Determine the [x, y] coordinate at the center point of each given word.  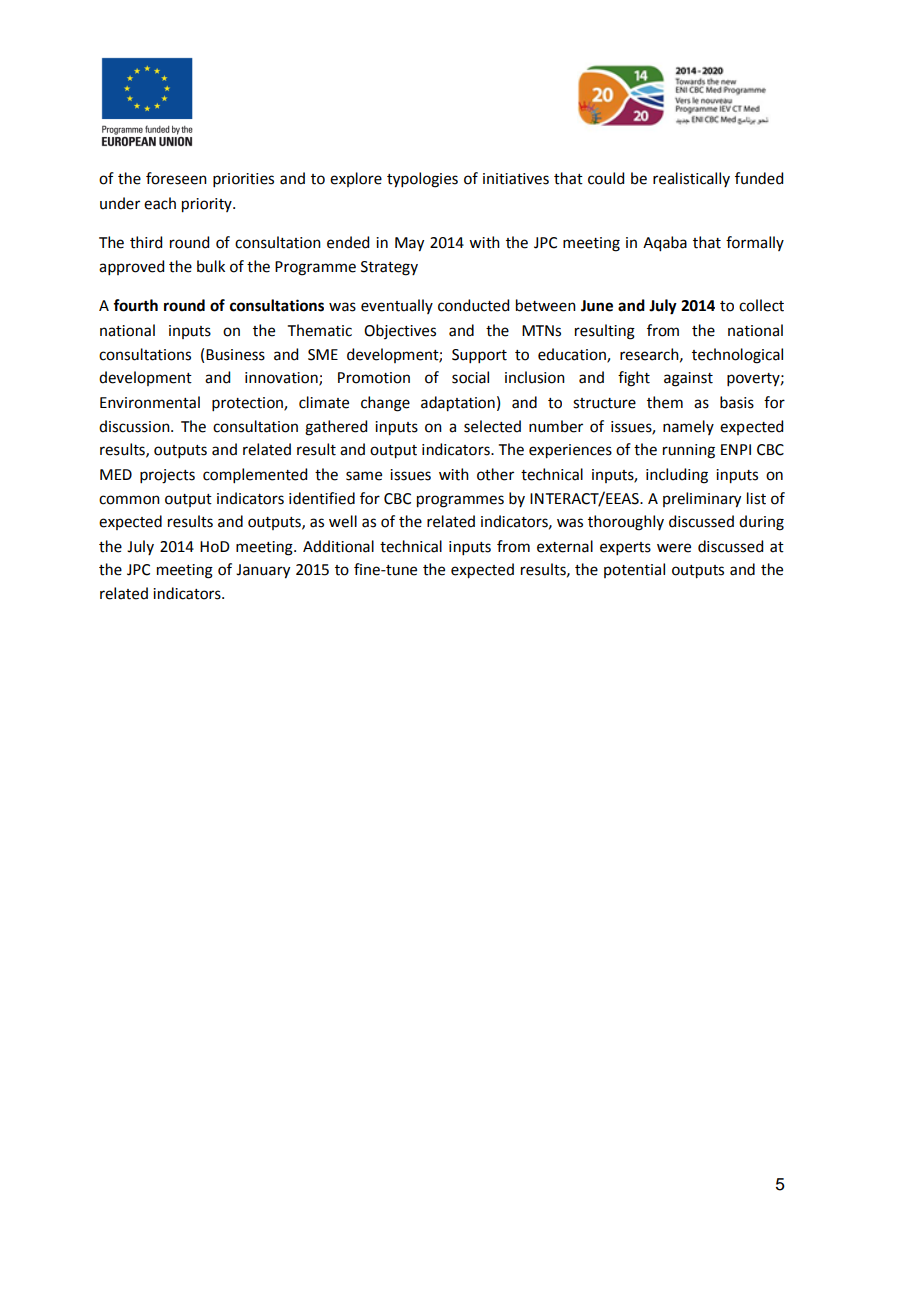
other [495, 474]
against [688, 379]
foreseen [176, 178]
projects [167, 476]
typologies [422, 180]
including [677, 476]
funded [759, 178]
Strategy [389, 268]
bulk [211, 266]
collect [761, 305]
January [263, 571]
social [470, 377]
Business [235, 355]
